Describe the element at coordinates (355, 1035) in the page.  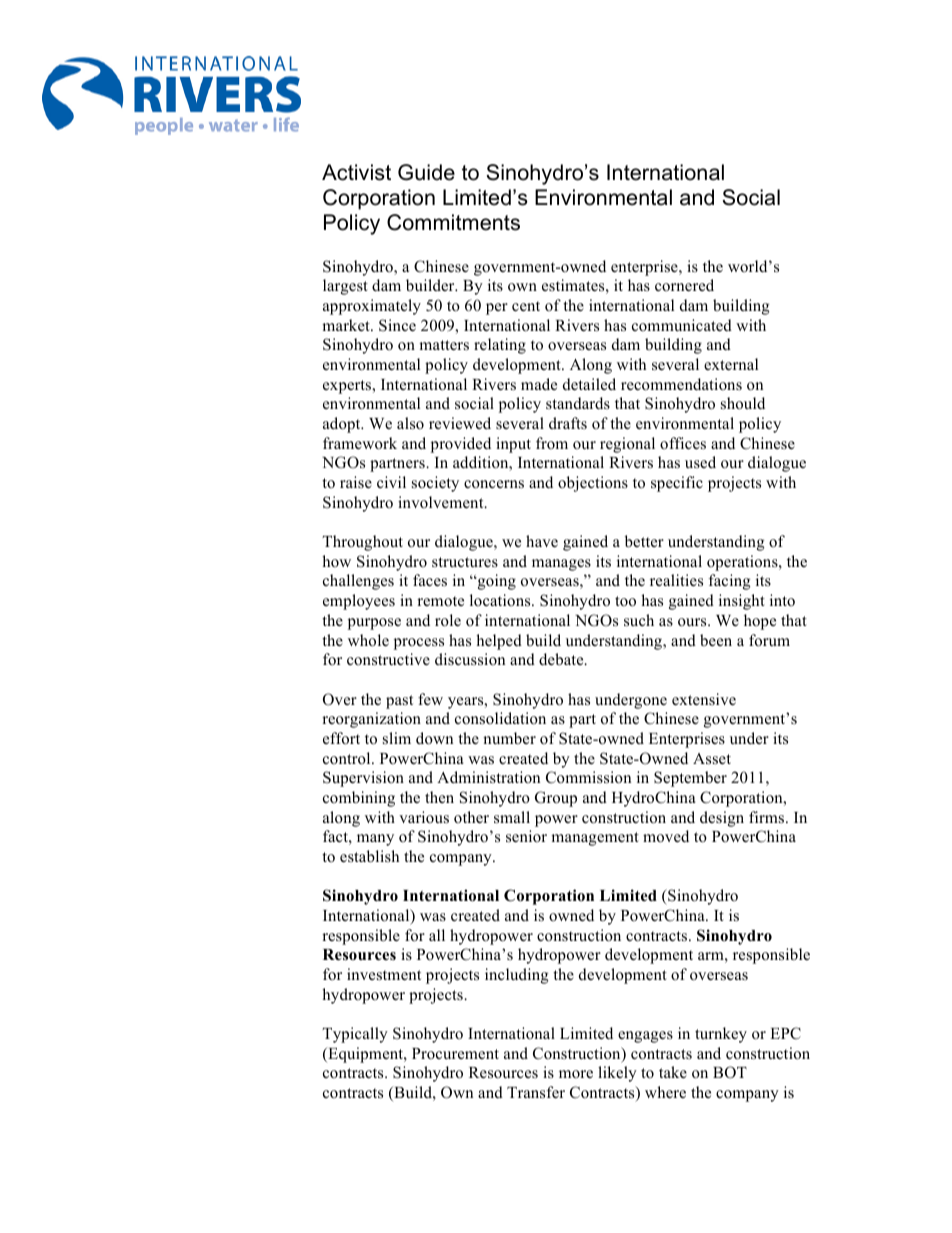
I see `Typically` at that location.
